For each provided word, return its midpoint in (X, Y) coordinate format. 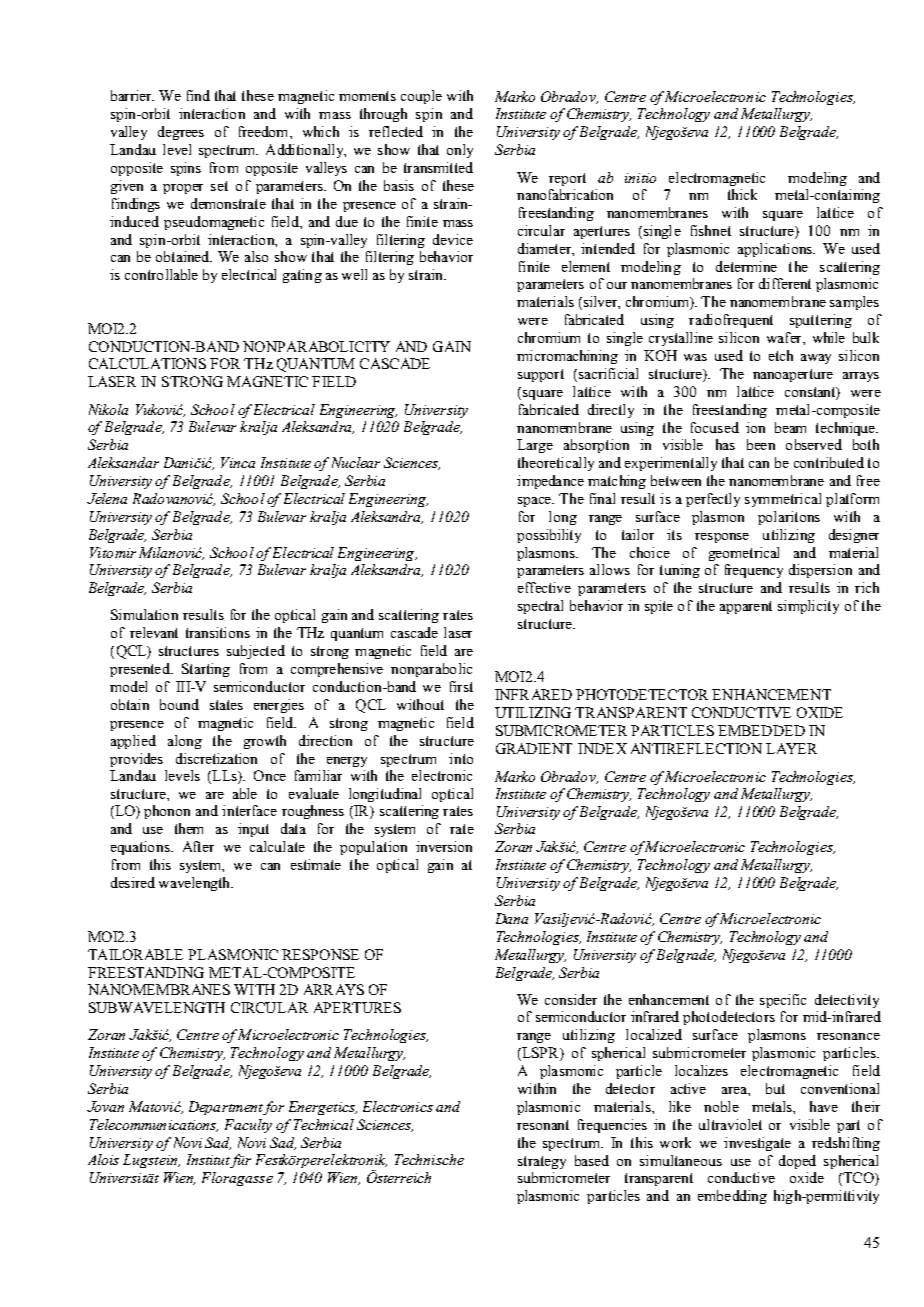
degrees (181, 133)
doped (797, 1162)
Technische (429, 1159)
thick (742, 194)
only (460, 151)
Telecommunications (154, 1125)
